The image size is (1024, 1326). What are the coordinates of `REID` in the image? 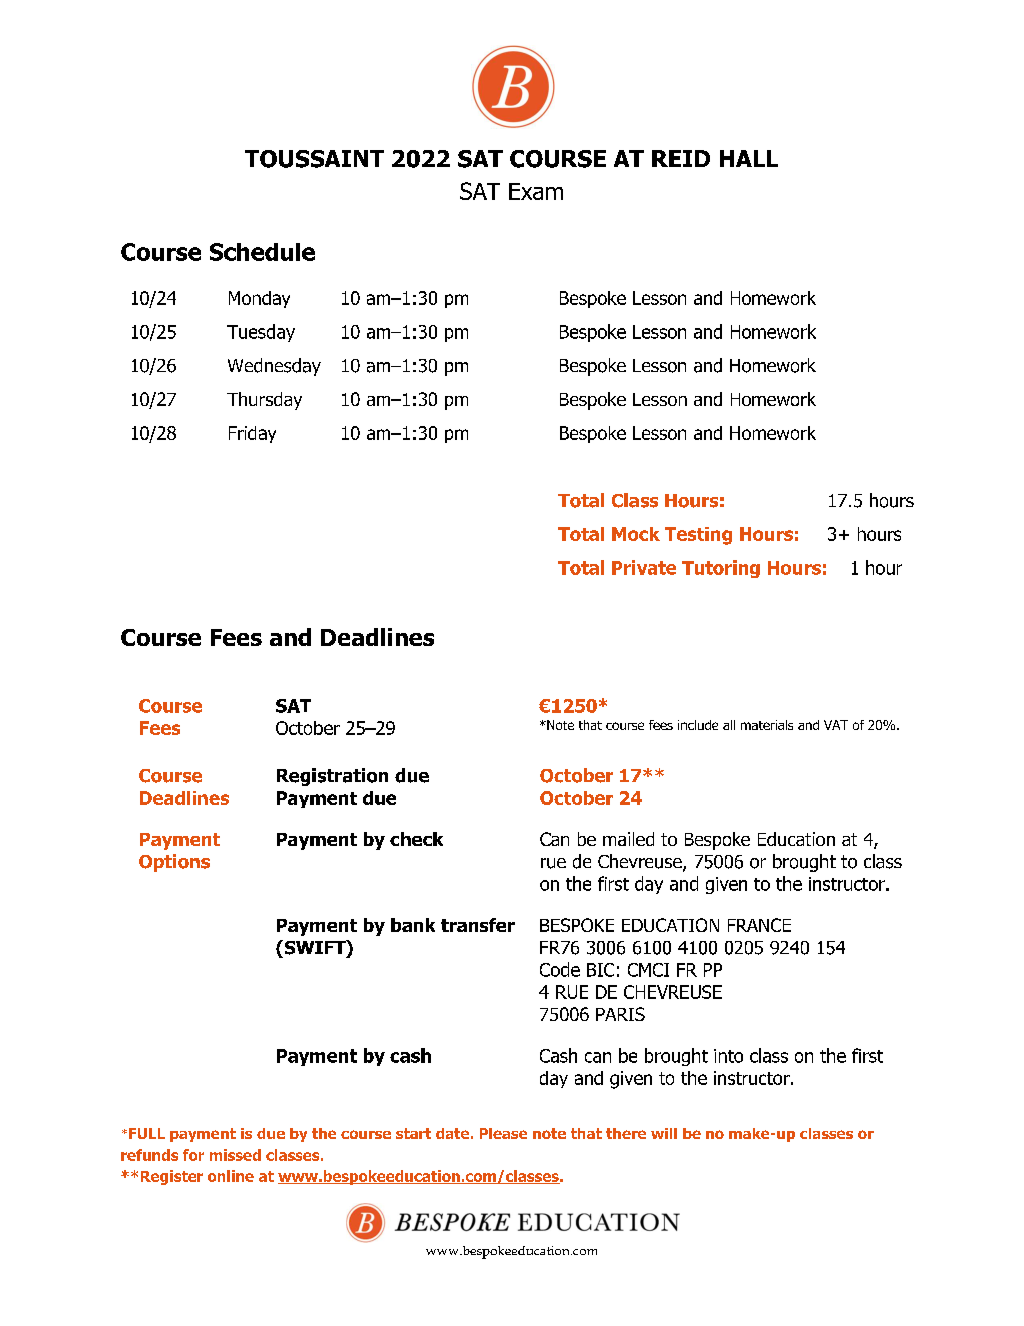 It's located at (681, 158).
